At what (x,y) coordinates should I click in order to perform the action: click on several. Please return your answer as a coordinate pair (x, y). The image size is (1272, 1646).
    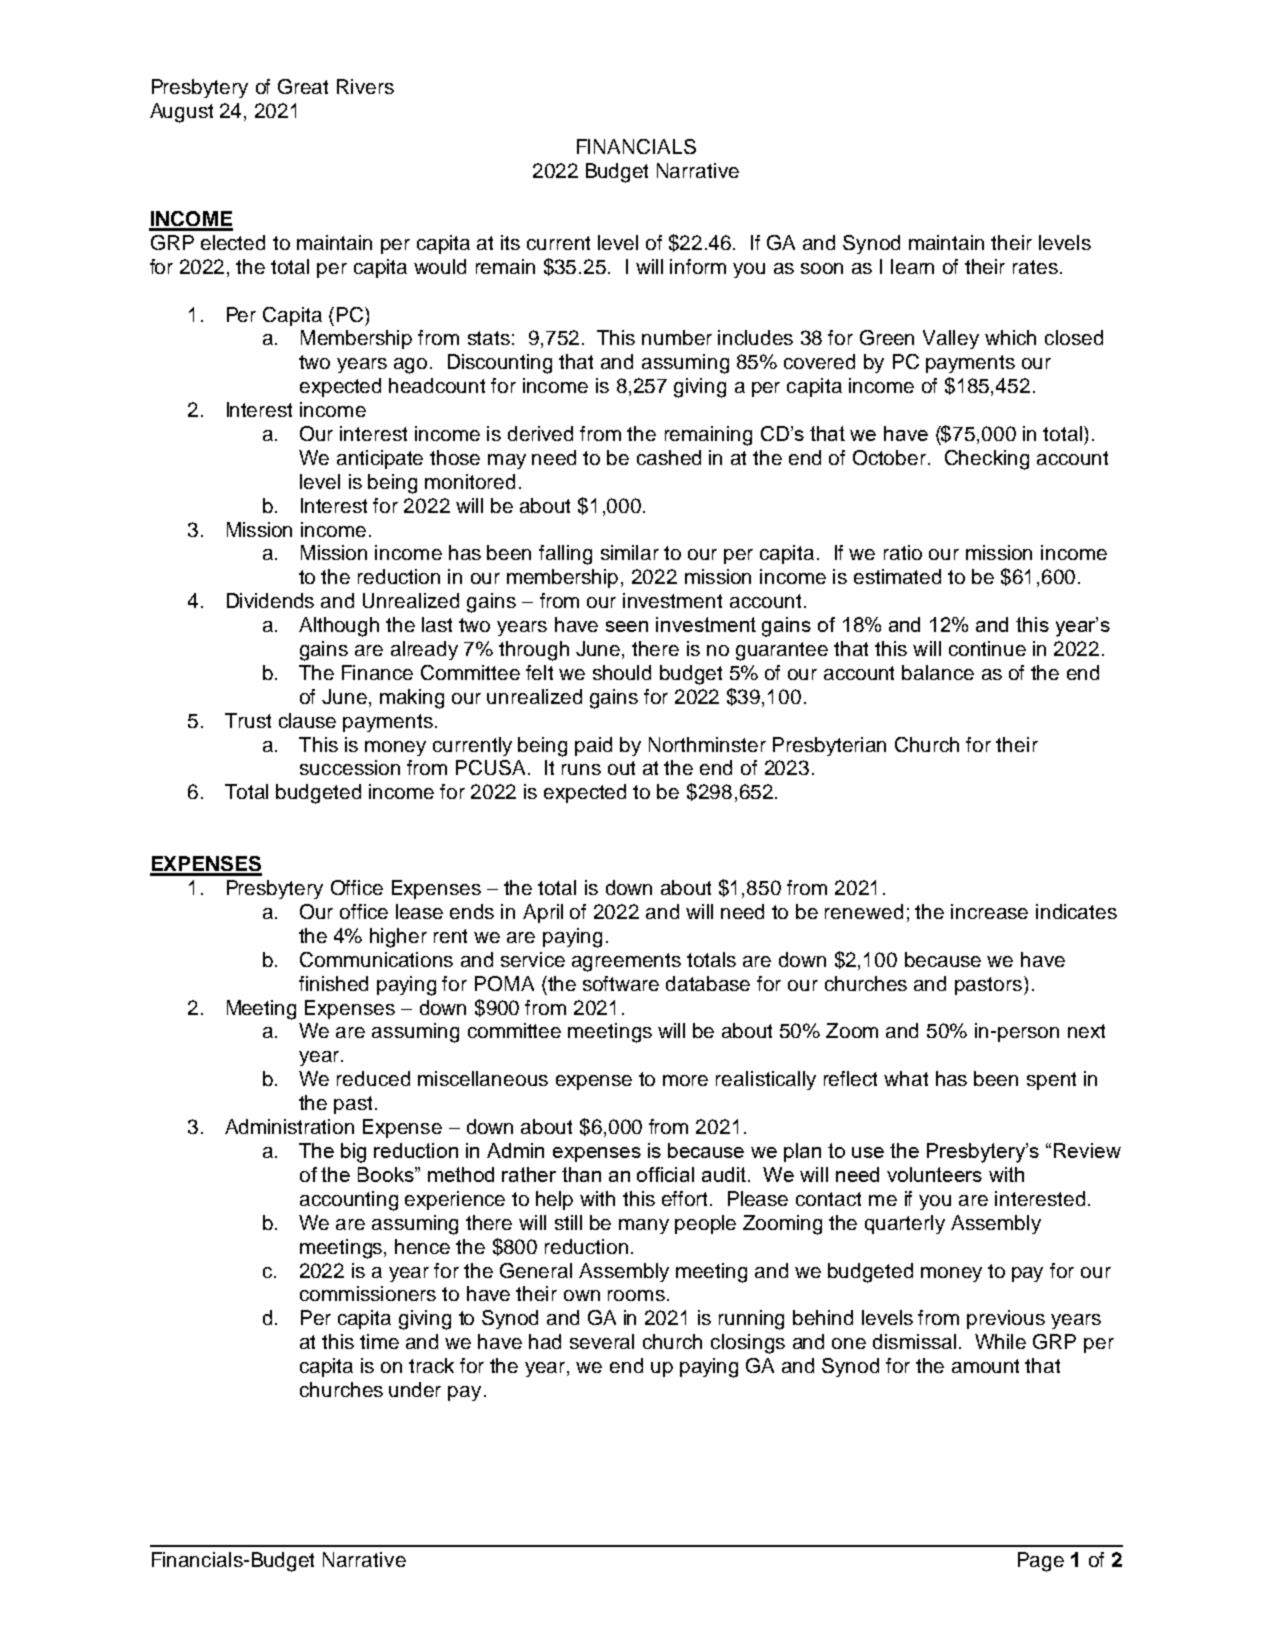
    Looking at the image, I should click on (602, 1341).
